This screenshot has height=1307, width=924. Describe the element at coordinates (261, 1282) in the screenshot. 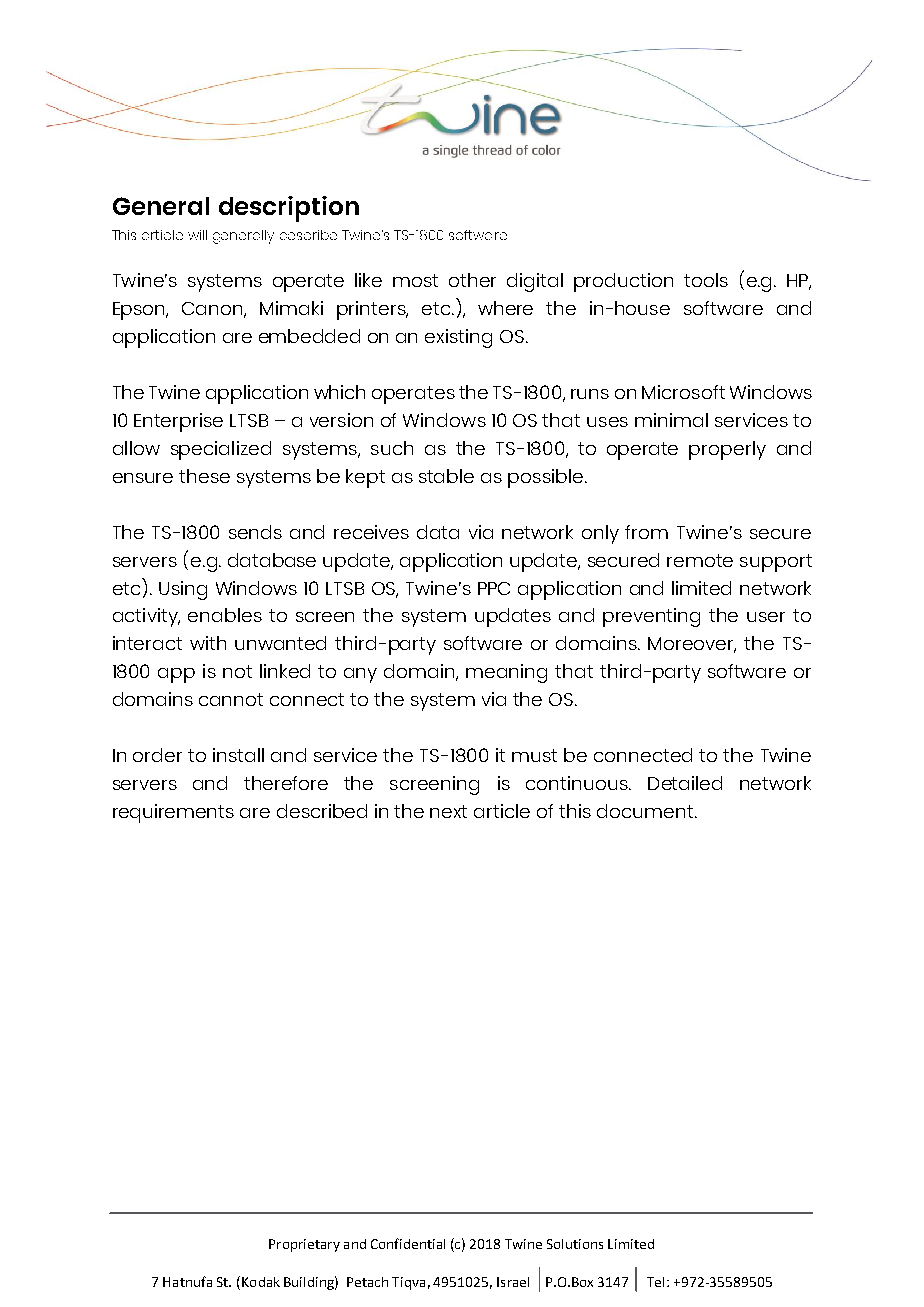

I see `Kodak` at that location.
